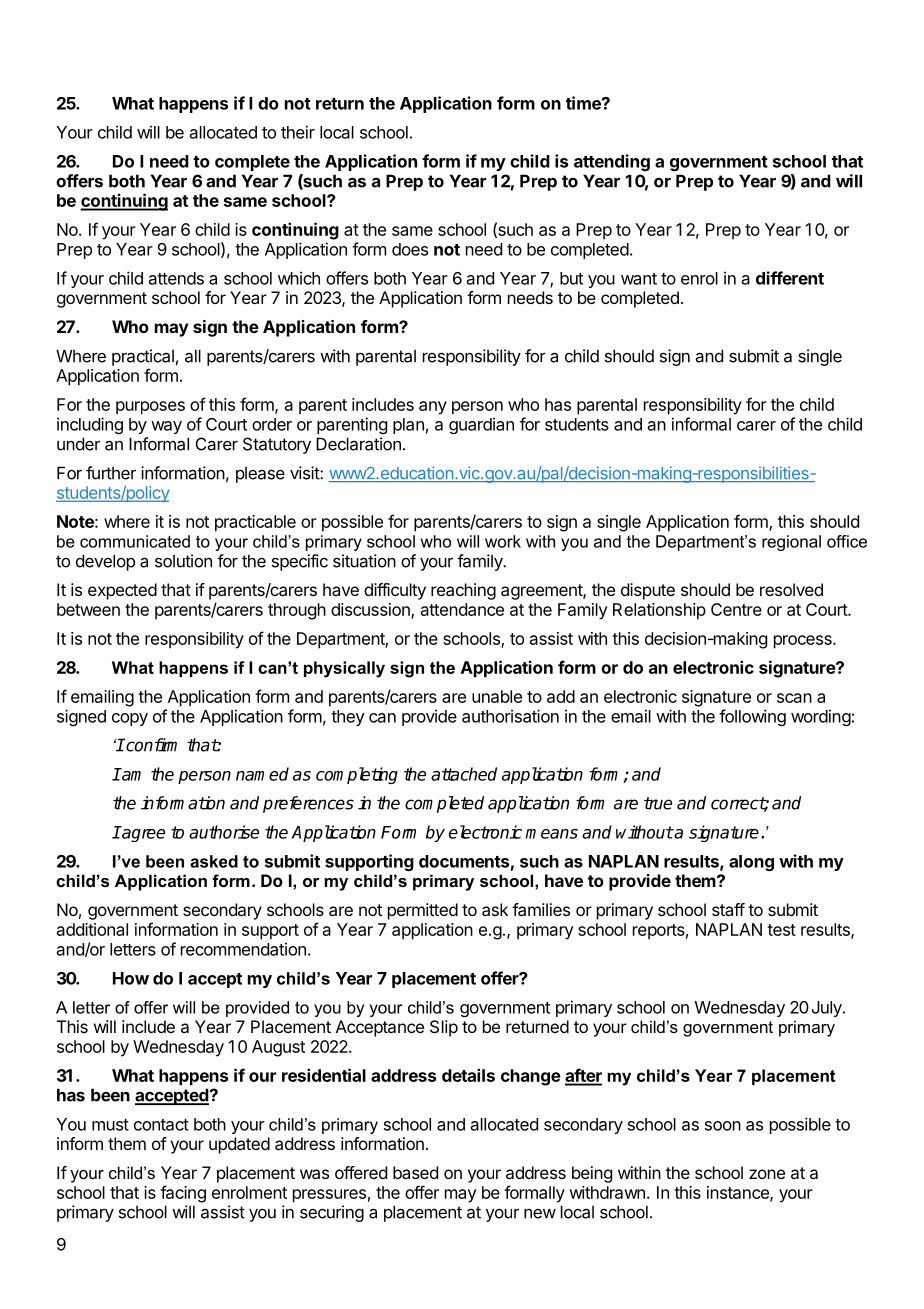 The image size is (924, 1309). Describe the element at coordinates (791, 543) in the page. I see `regional` at that location.
